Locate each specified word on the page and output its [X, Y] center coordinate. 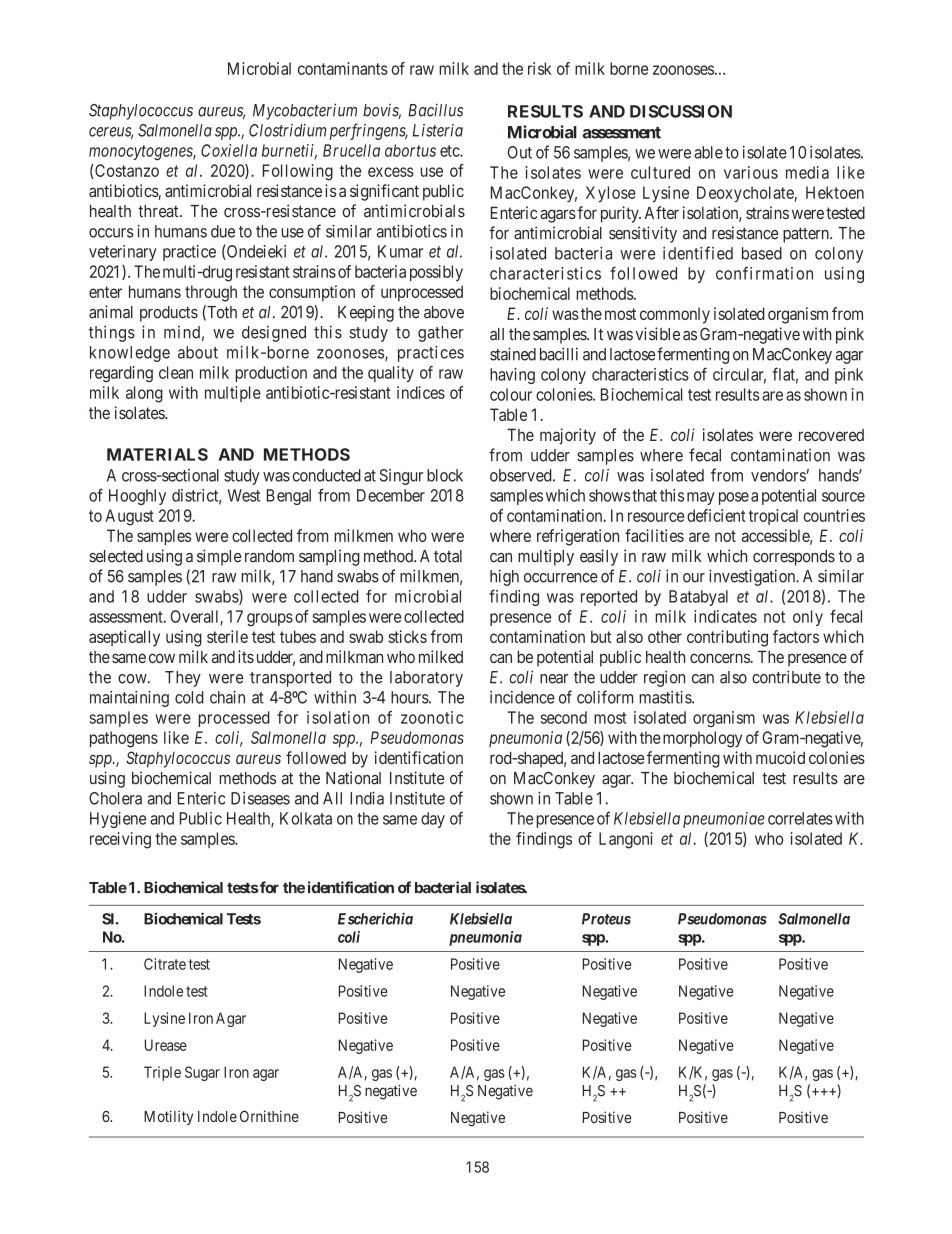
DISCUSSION [681, 111]
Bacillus [435, 110]
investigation [753, 577]
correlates [800, 818]
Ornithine [269, 1116]
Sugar [202, 1073]
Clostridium [287, 130]
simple [219, 557]
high [504, 577]
